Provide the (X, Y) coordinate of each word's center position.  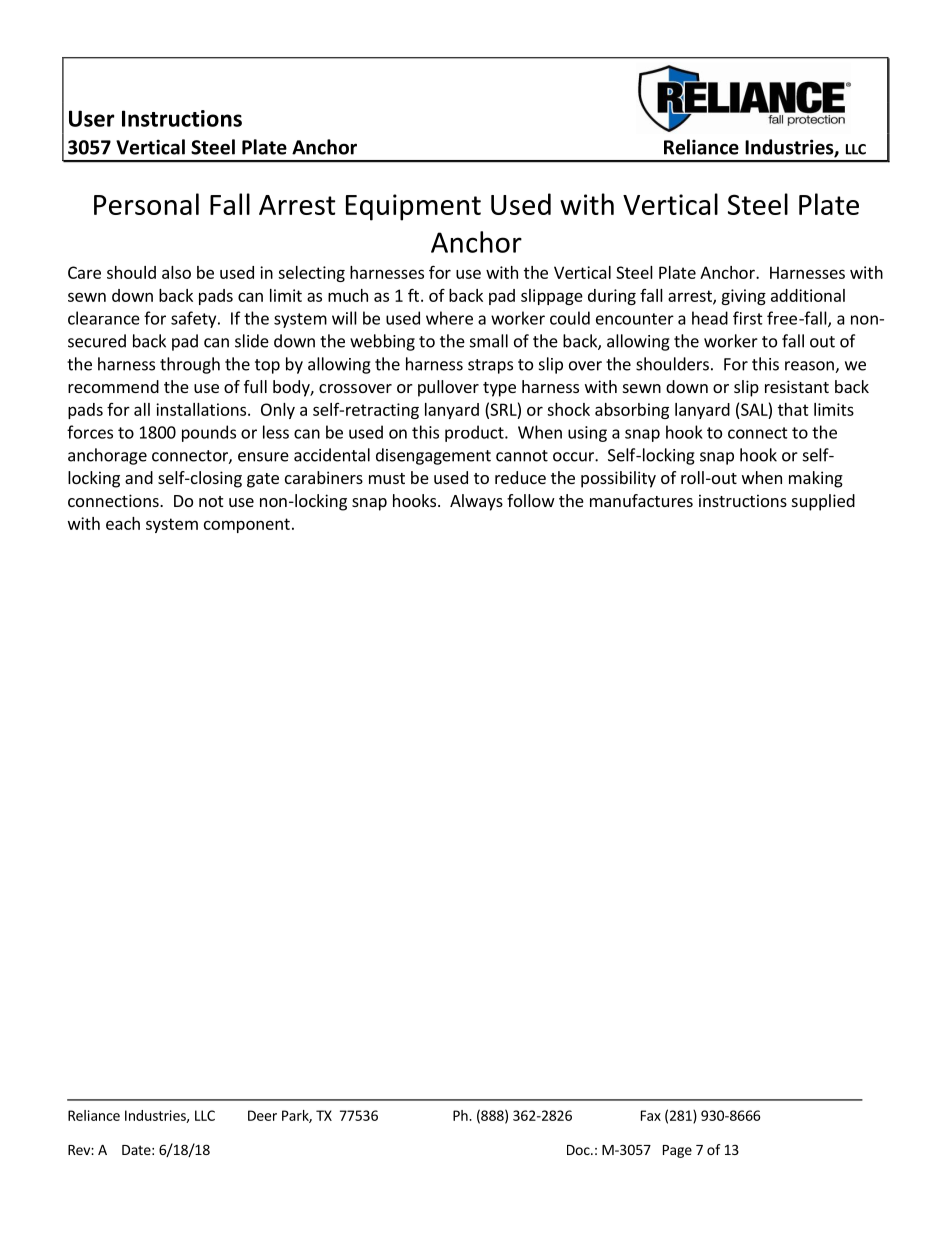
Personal (146, 204)
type (499, 389)
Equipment (413, 207)
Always (476, 502)
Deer (262, 1115)
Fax (651, 1115)
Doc (579, 1150)
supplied (823, 502)
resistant (797, 386)
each (123, 523)
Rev (80, 1150)
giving (743, 297)
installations (202, 409)
